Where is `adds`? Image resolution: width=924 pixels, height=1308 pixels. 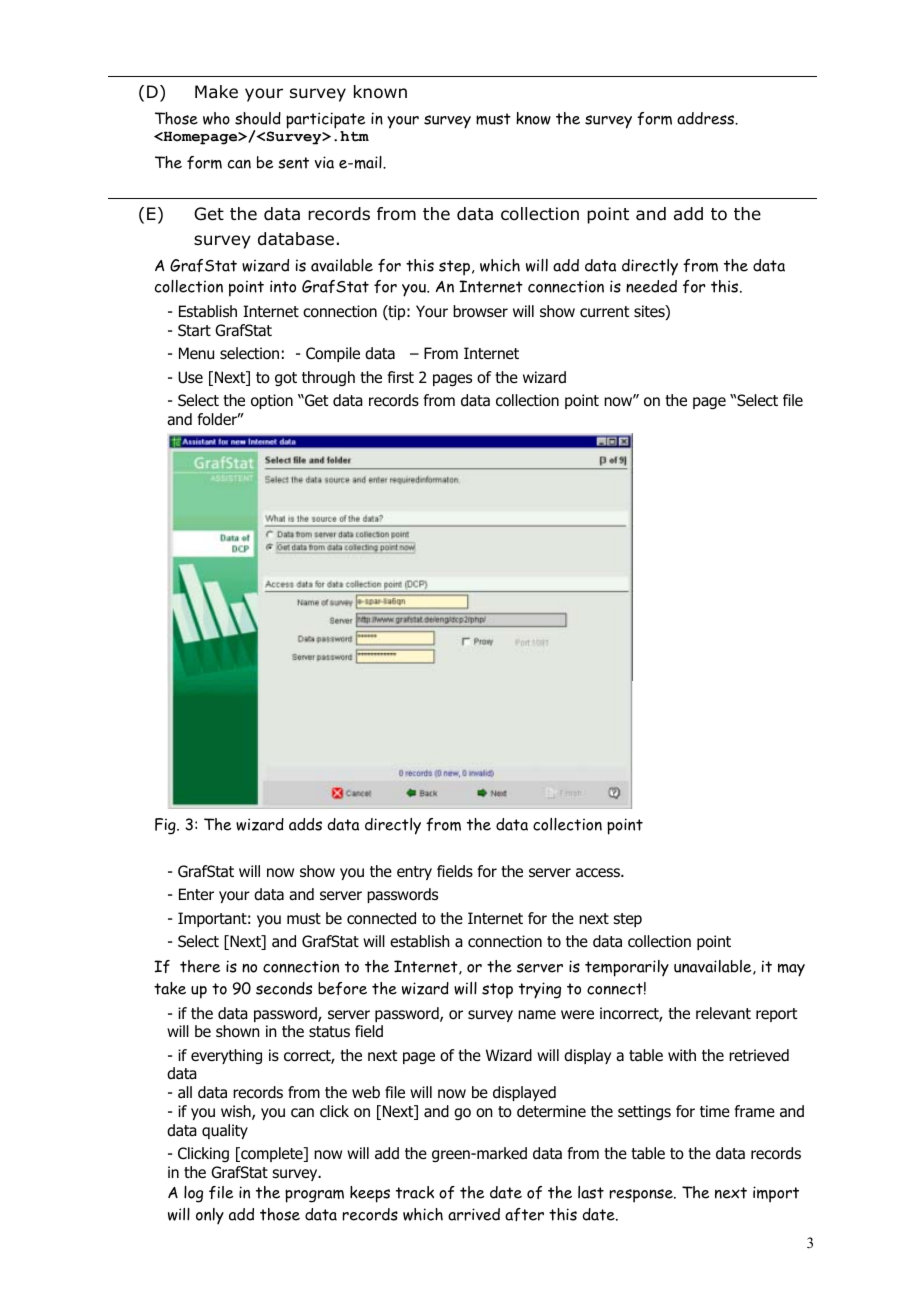 adds is located at coordinates (305, 824).
